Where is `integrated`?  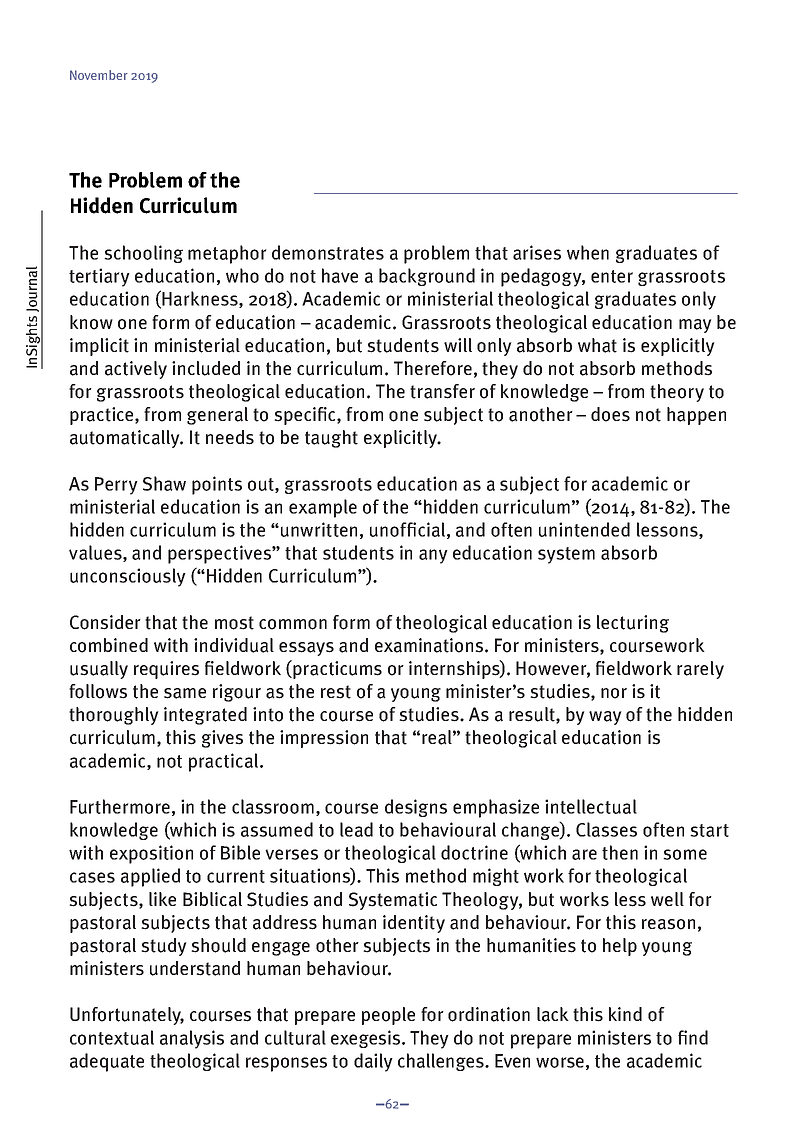
integrated is located at coordinates (205, 716).
